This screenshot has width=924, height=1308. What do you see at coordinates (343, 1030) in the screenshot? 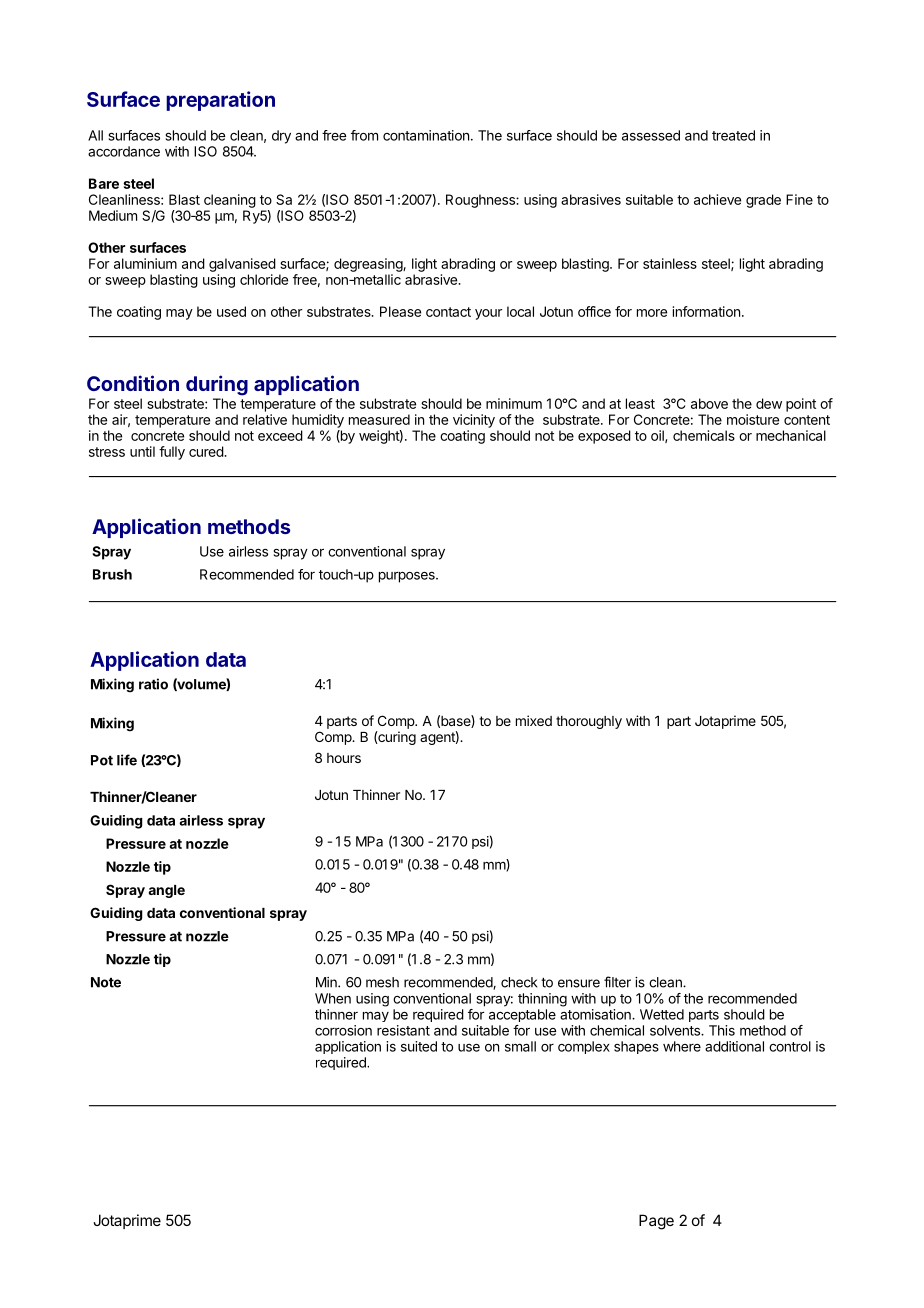
I see `corrosion` at bounding box center [343, 1030].
